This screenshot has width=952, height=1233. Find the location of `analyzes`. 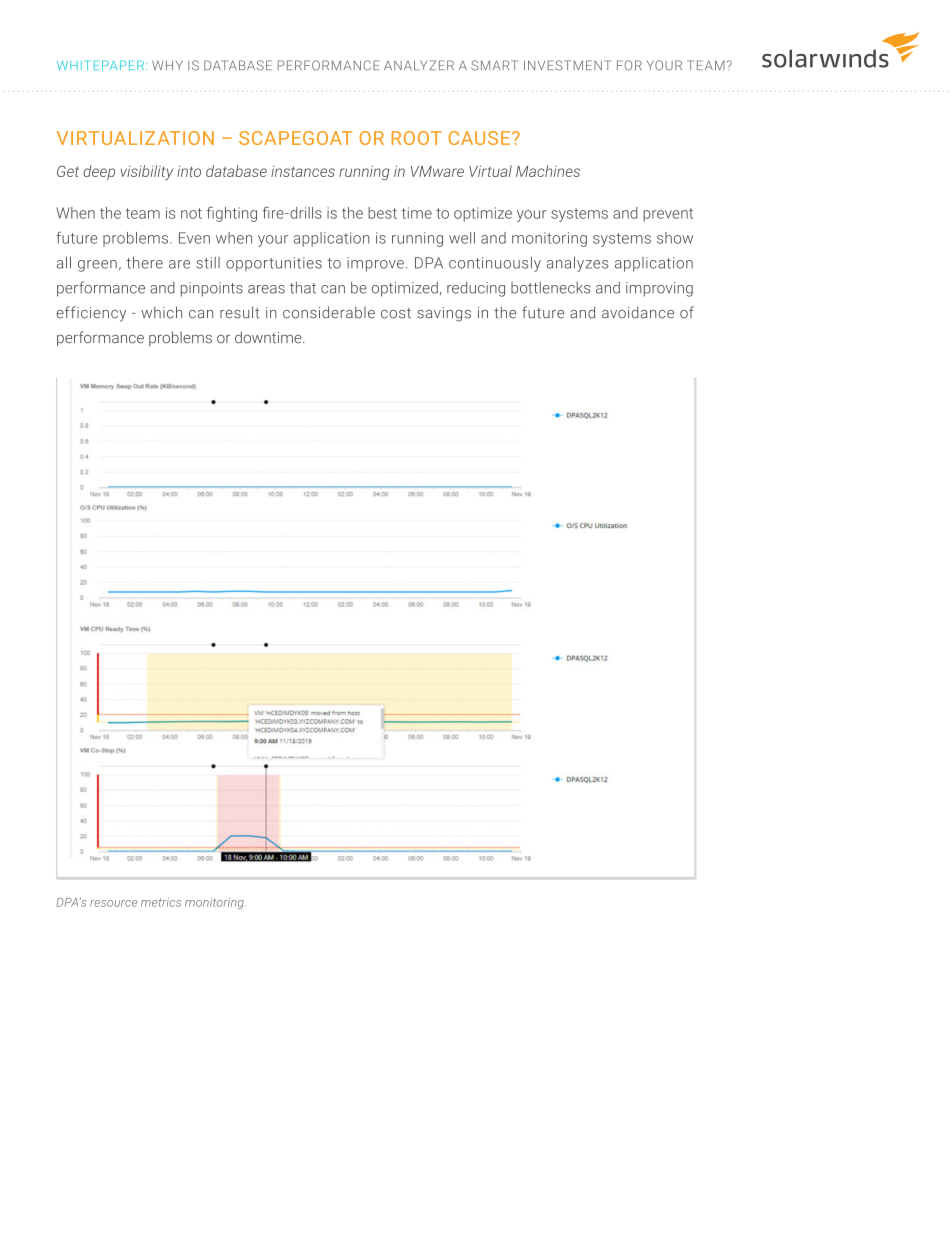

analyzes is located at coordinates (577, 264).
